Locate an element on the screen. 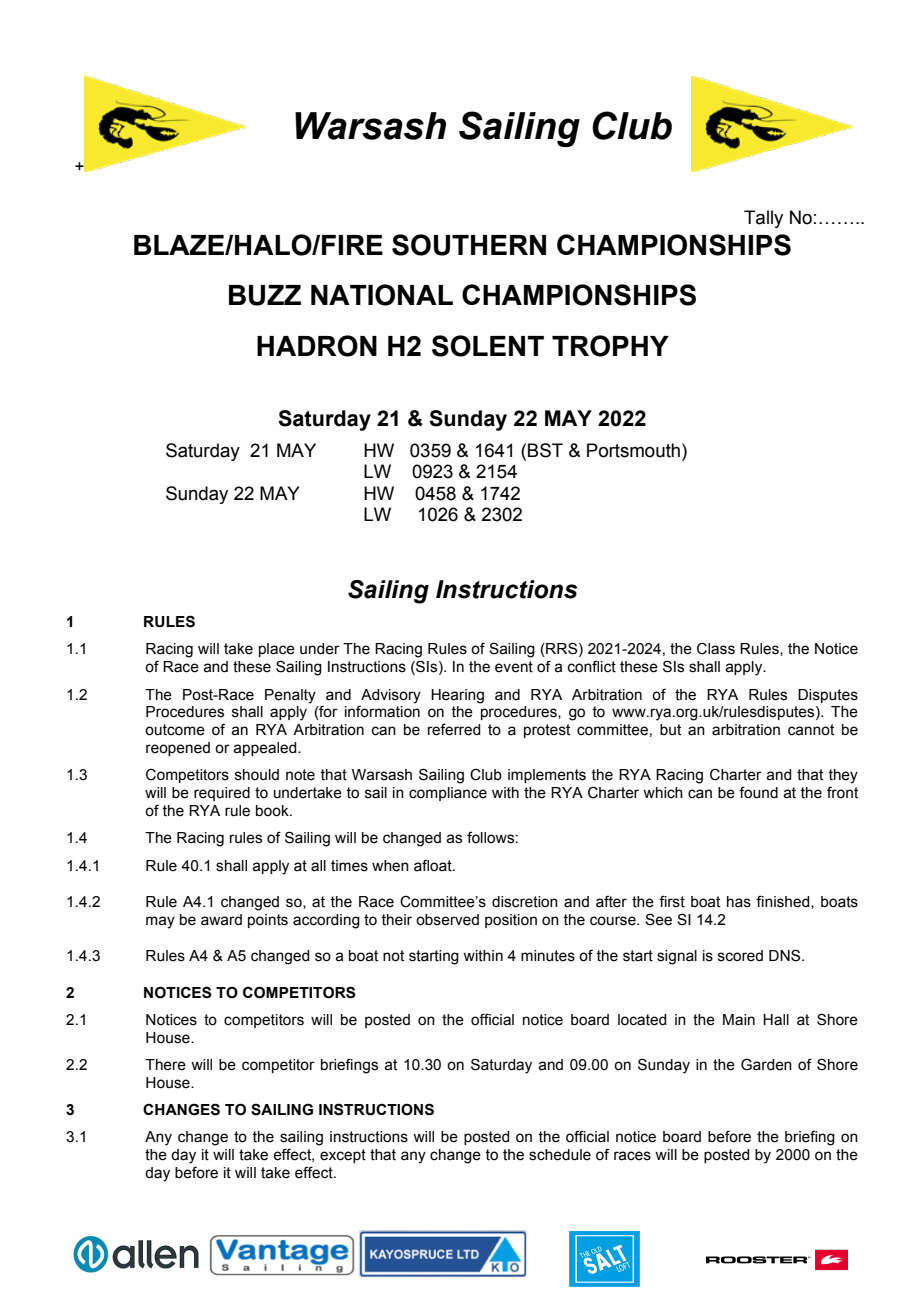 Image resolution: width=924 pixels, height=1308 pixels. BST is located at coordinates (545, 450).
